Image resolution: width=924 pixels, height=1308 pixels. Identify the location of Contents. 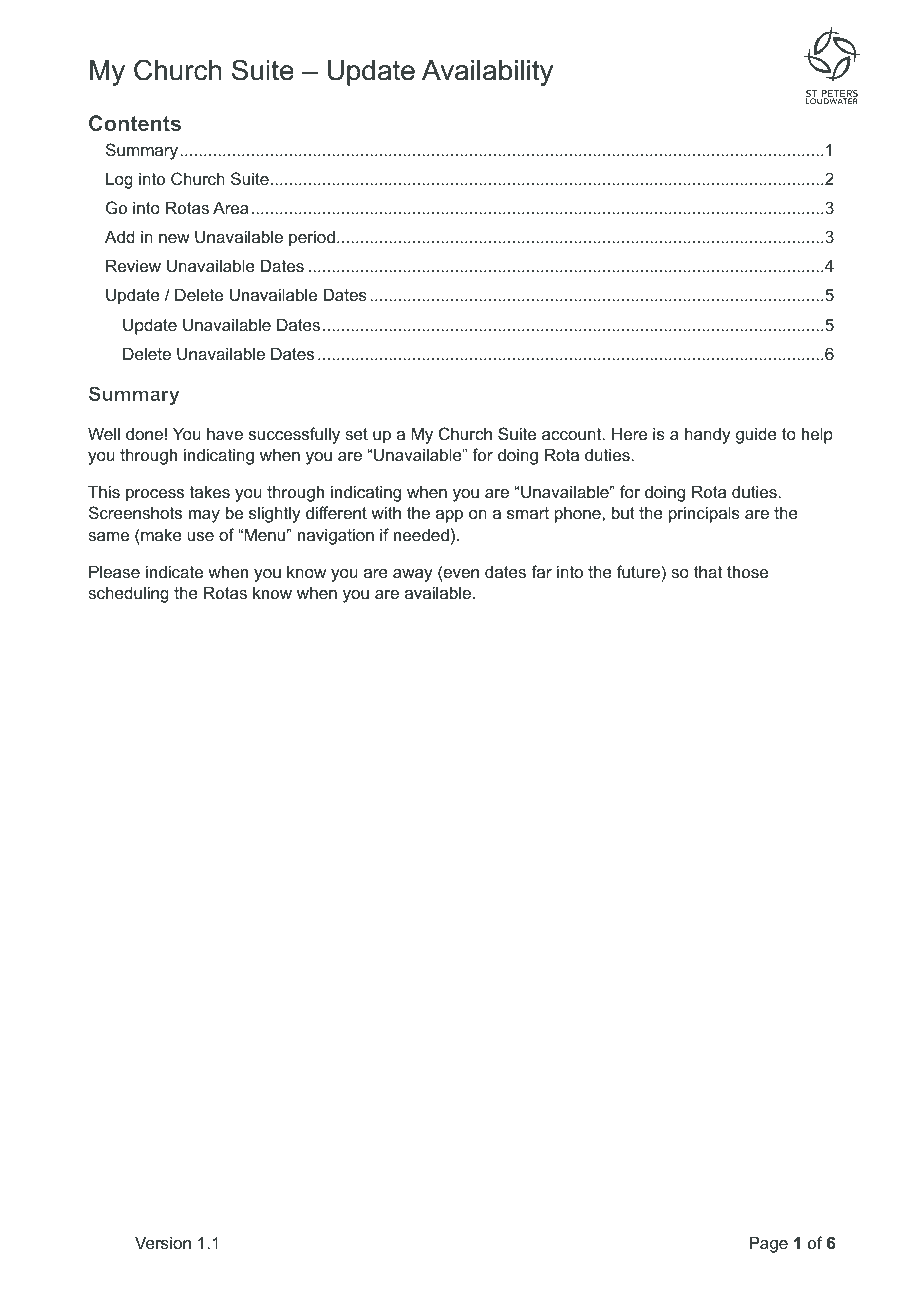
(135, 123).
